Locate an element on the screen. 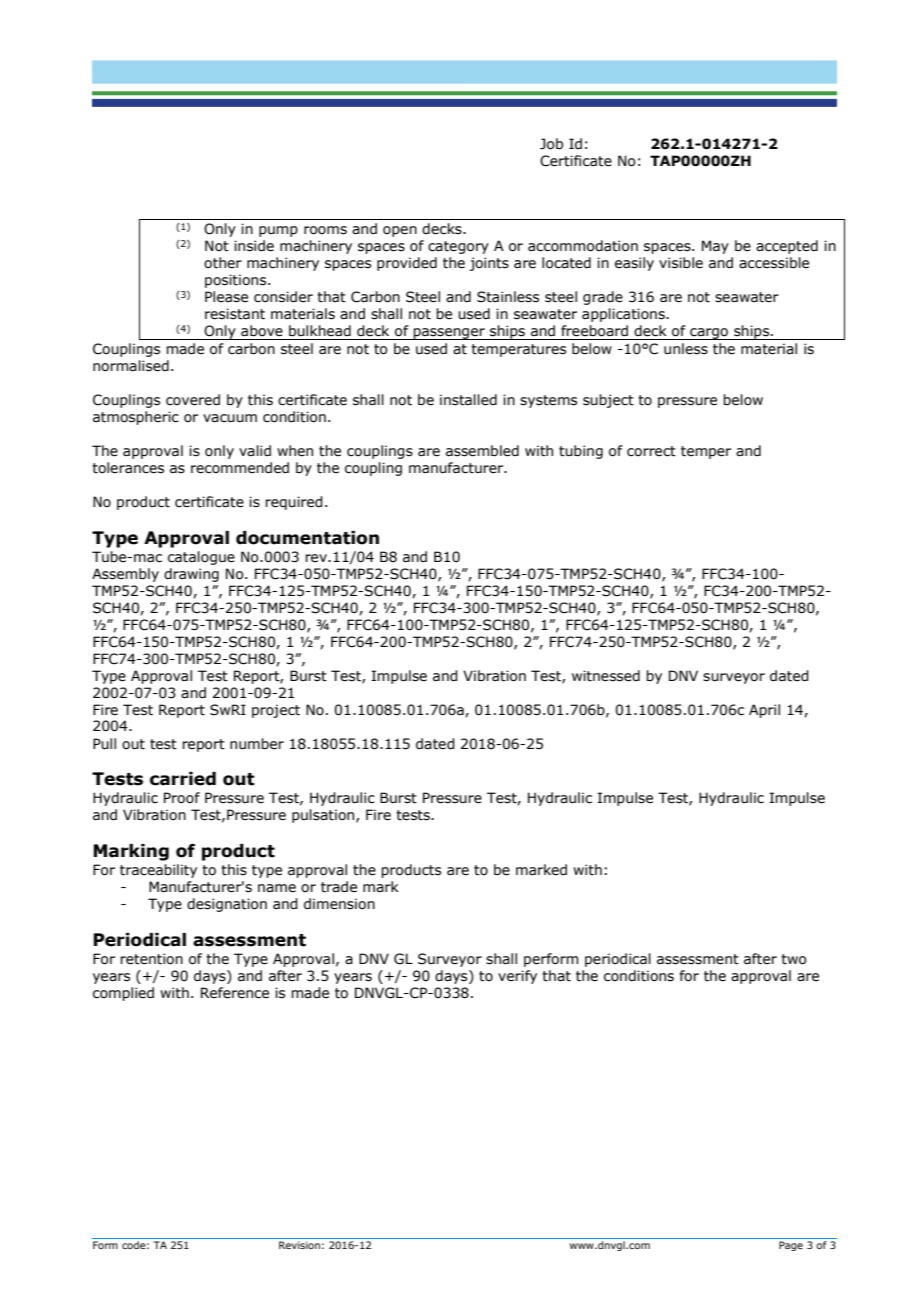 This screenshot has width=924, height=1308. two is located at coordinates (793, 959).
